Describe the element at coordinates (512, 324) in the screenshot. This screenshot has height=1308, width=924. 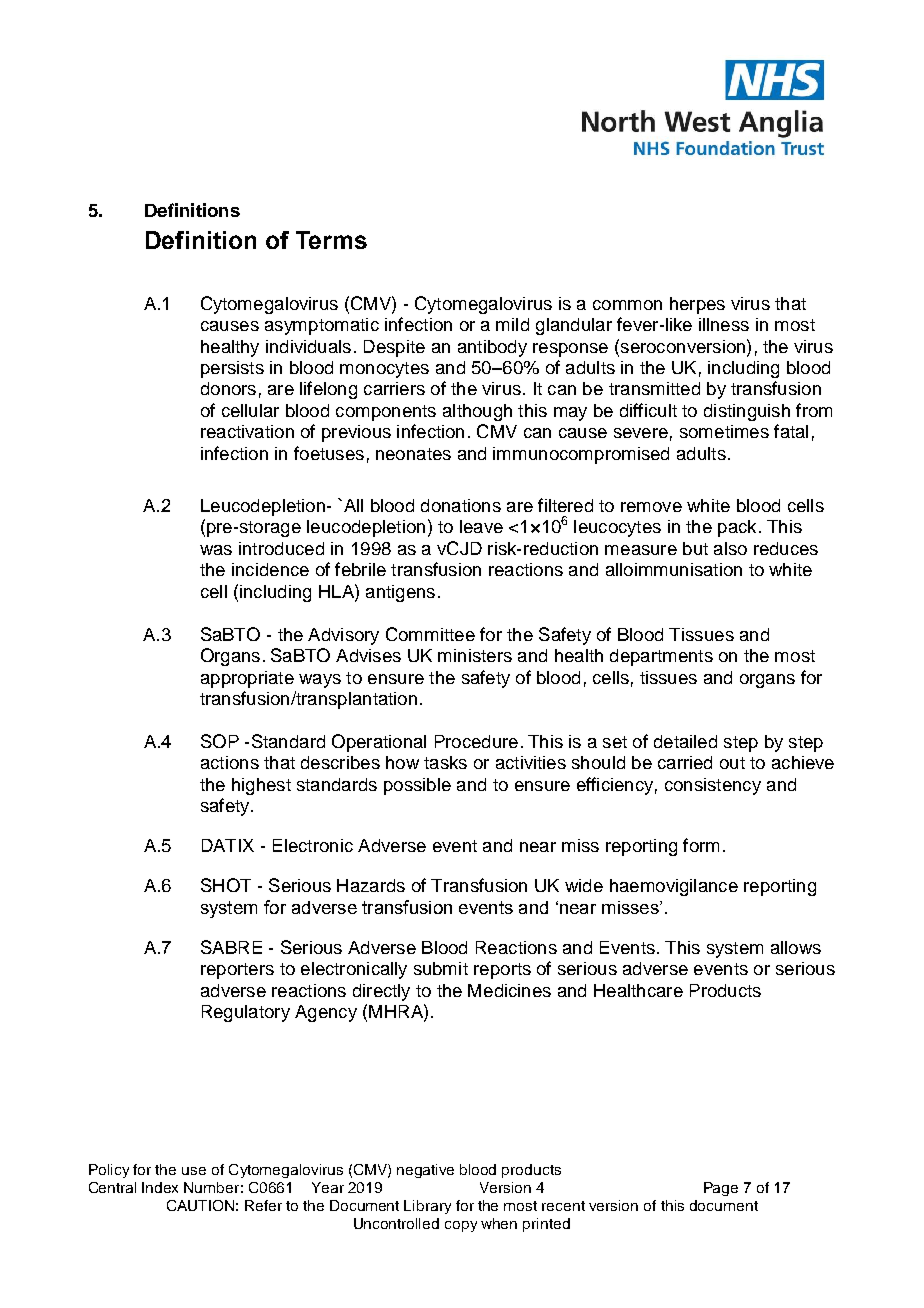
I see `mild` at that location.
